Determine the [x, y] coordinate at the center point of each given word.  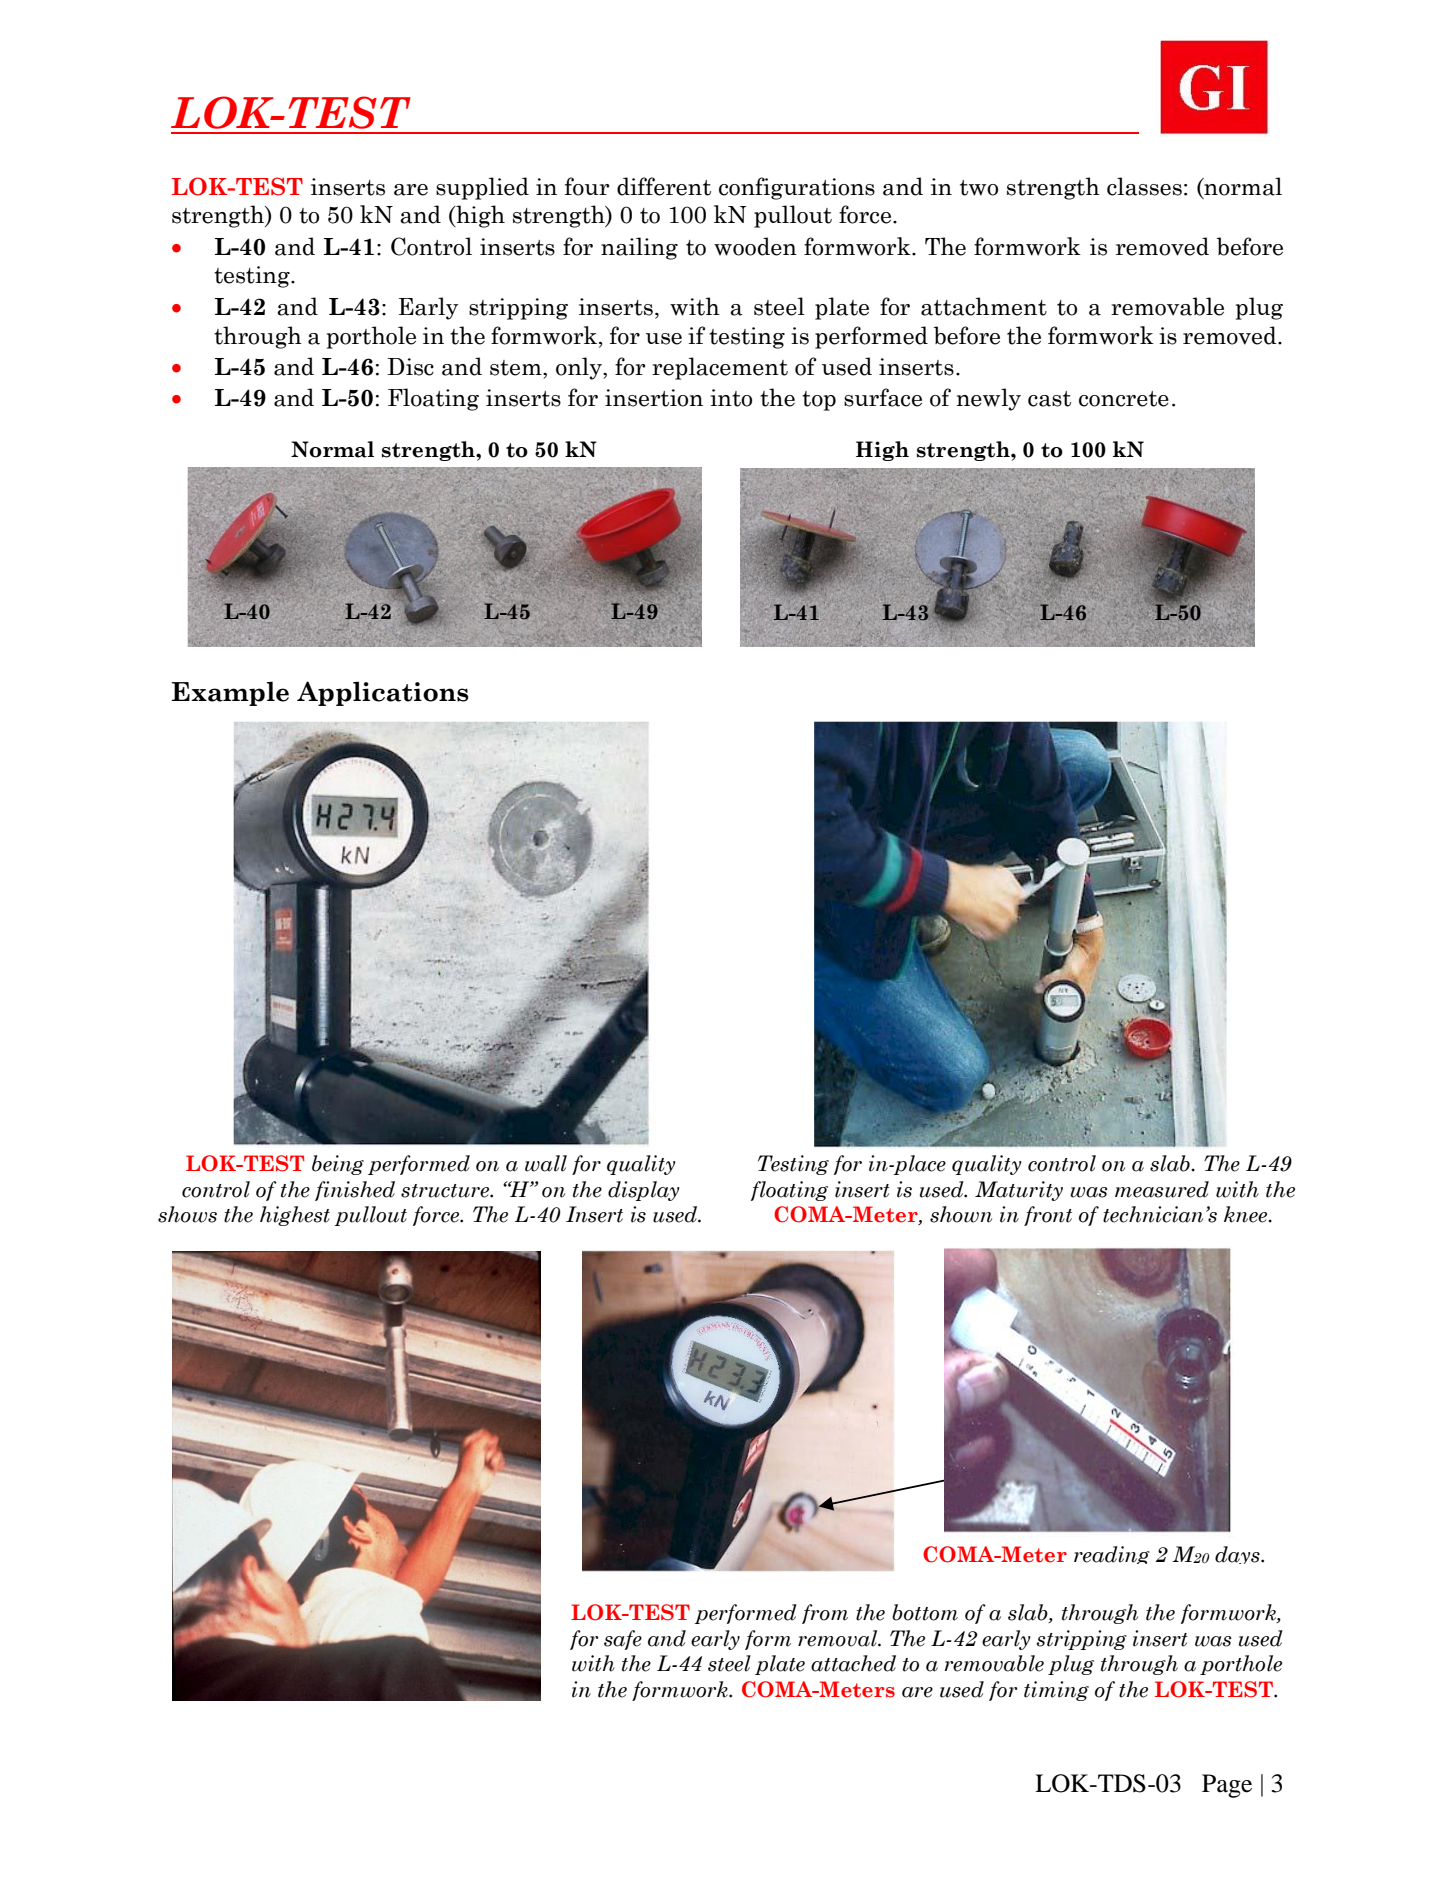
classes [1144, 186]
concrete [1124, 399]
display [644, 1191]
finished [355, 1191]
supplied [482, 188]
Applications [383, 693]
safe [623, 1640]
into [731, 398]
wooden [755, 246]
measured [1162, 1189]
